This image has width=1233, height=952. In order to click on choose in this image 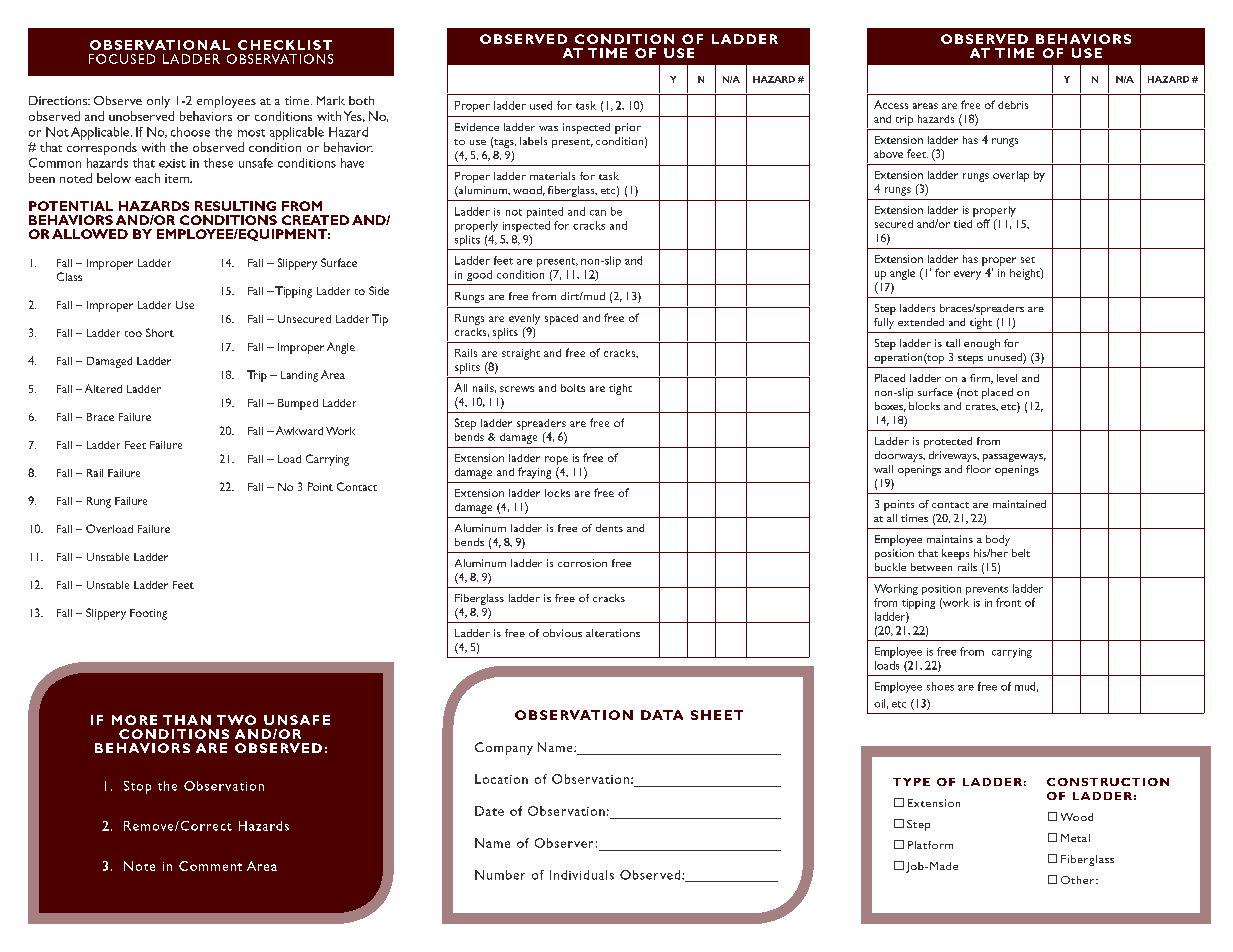, I will do `click(190, 132)`.
